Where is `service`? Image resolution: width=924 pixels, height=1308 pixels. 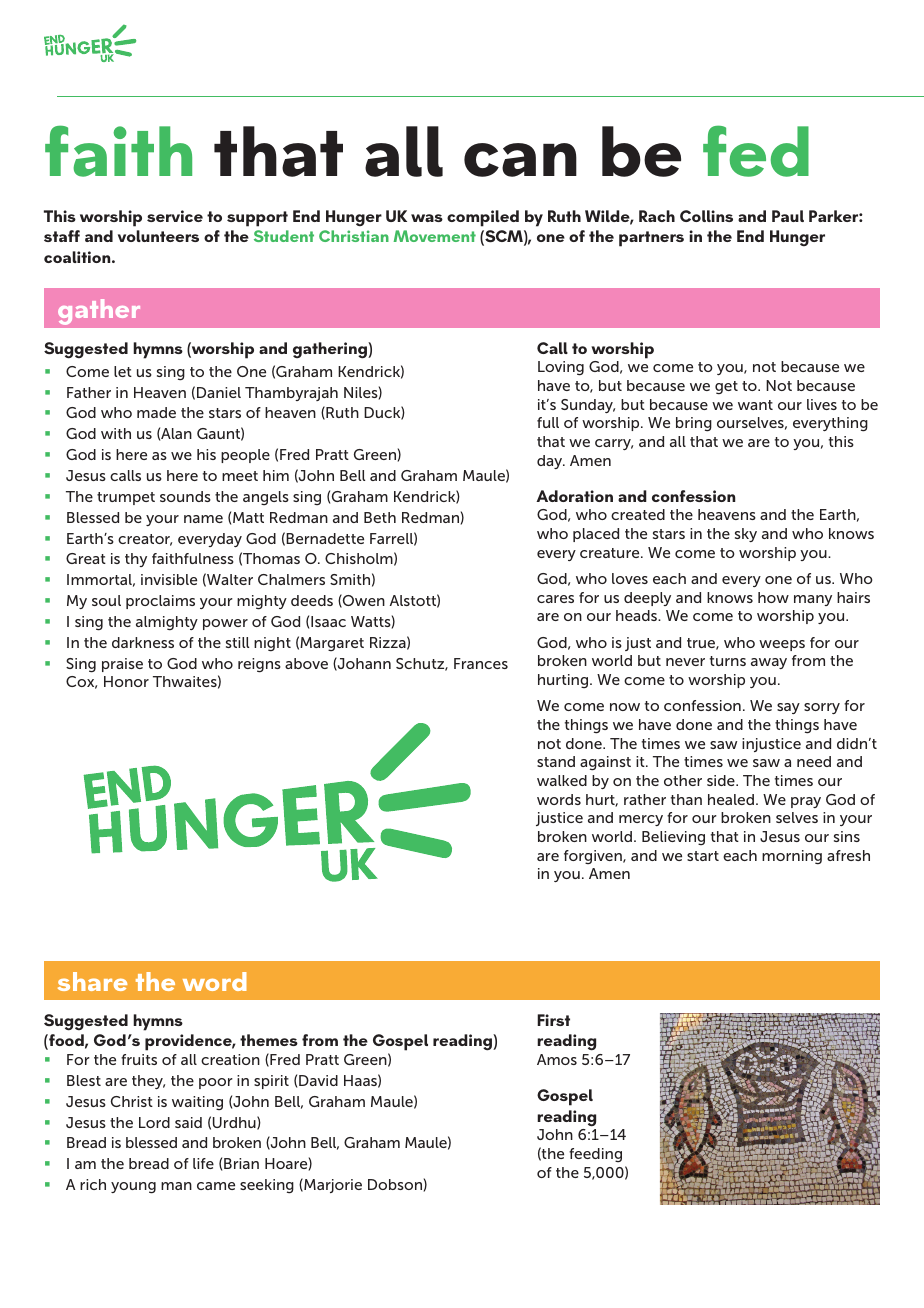
service is located at coordinates (175, 216).
